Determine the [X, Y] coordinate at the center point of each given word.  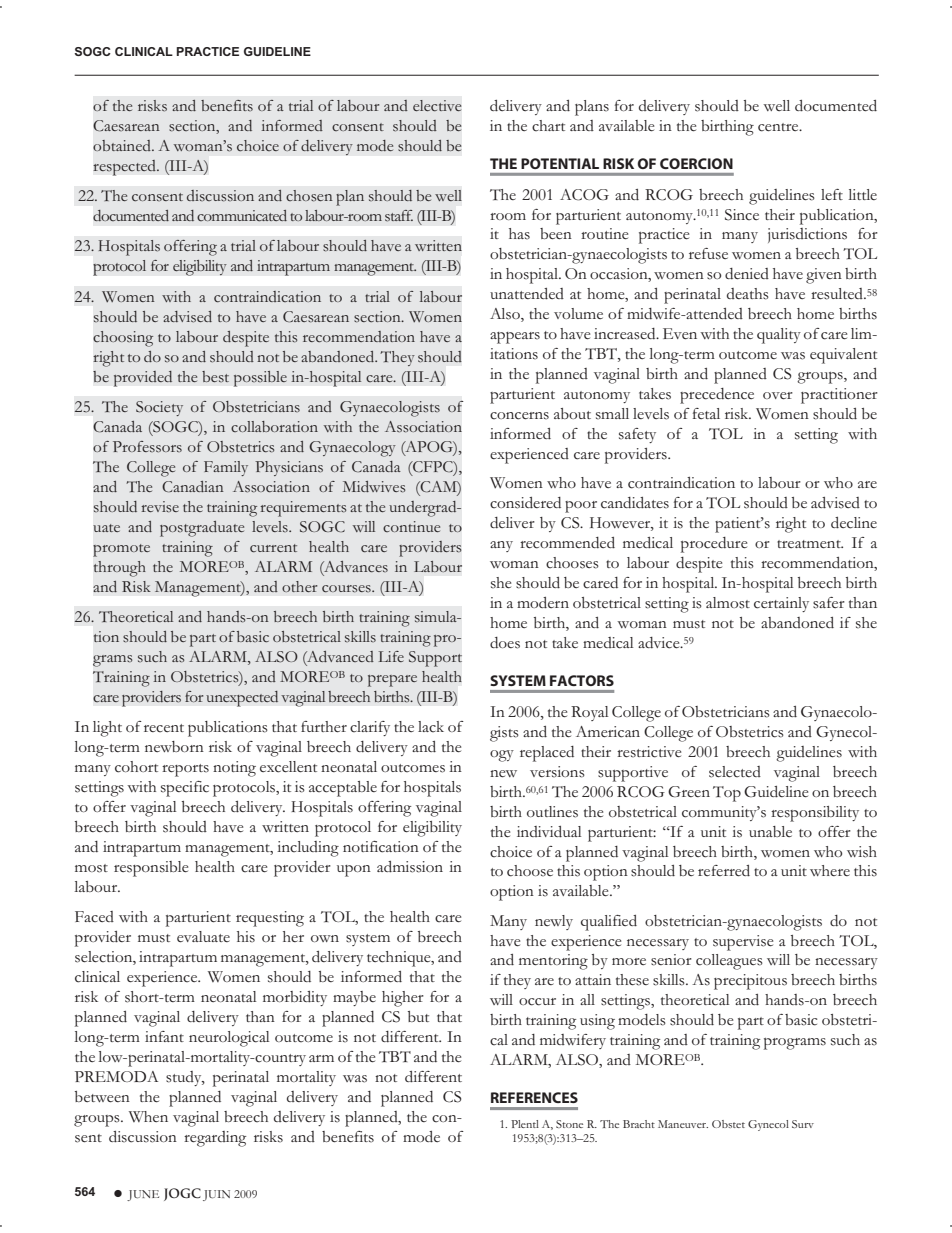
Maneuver [683, 1124]
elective [437, 105]
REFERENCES [534, 1097]
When [148, 1116]
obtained [123, 145]
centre [779, 127]
